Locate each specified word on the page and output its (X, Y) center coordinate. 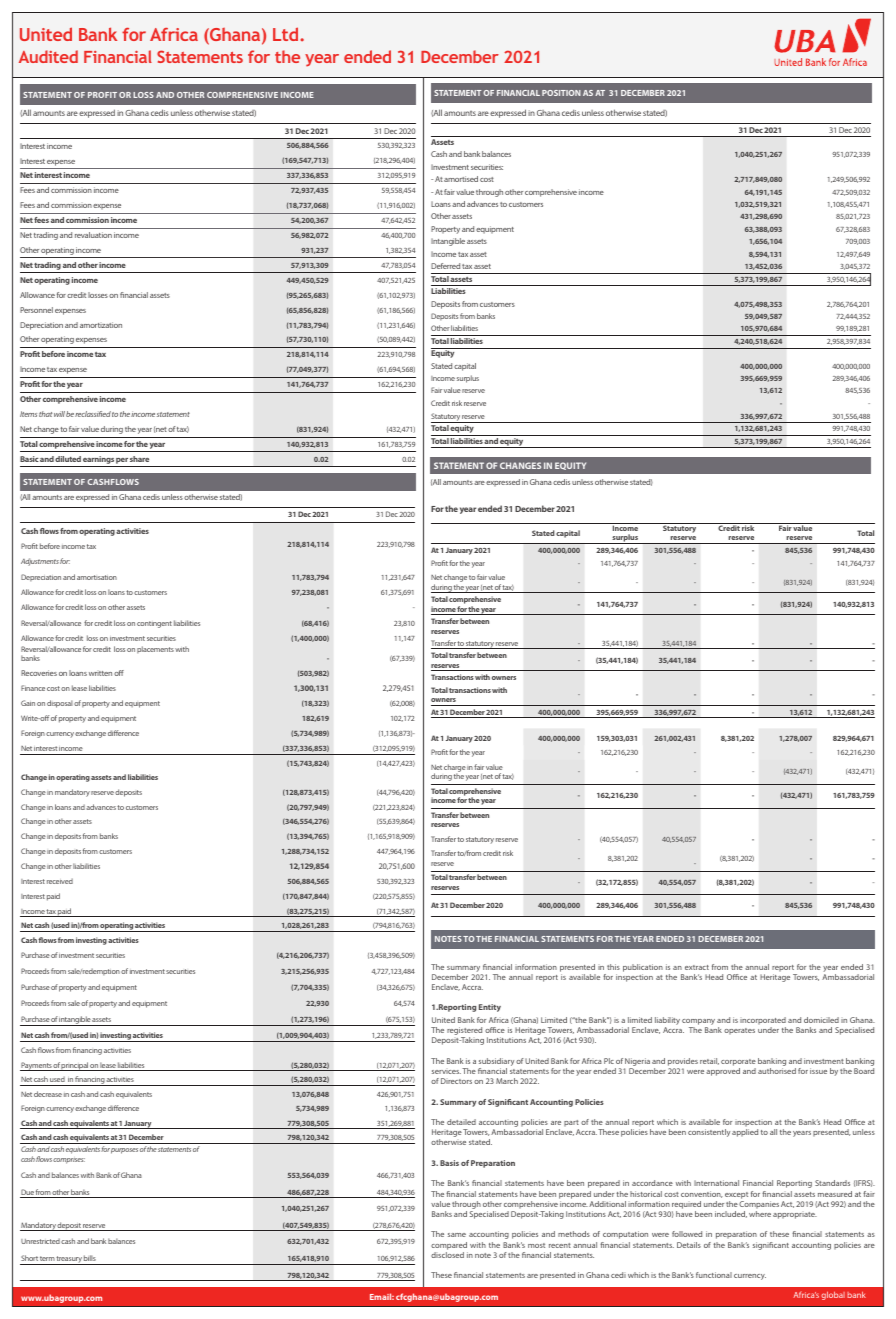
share (139, 459)
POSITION (561, 93)
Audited (48, 56)
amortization (101, 325)
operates (739, 1031)
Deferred (445, 266)
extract (697, 967)
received (60, 881)
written (100, 673)
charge (455, 769)
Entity (490, 1008)
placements (155, 649)
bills (90, 1258)
